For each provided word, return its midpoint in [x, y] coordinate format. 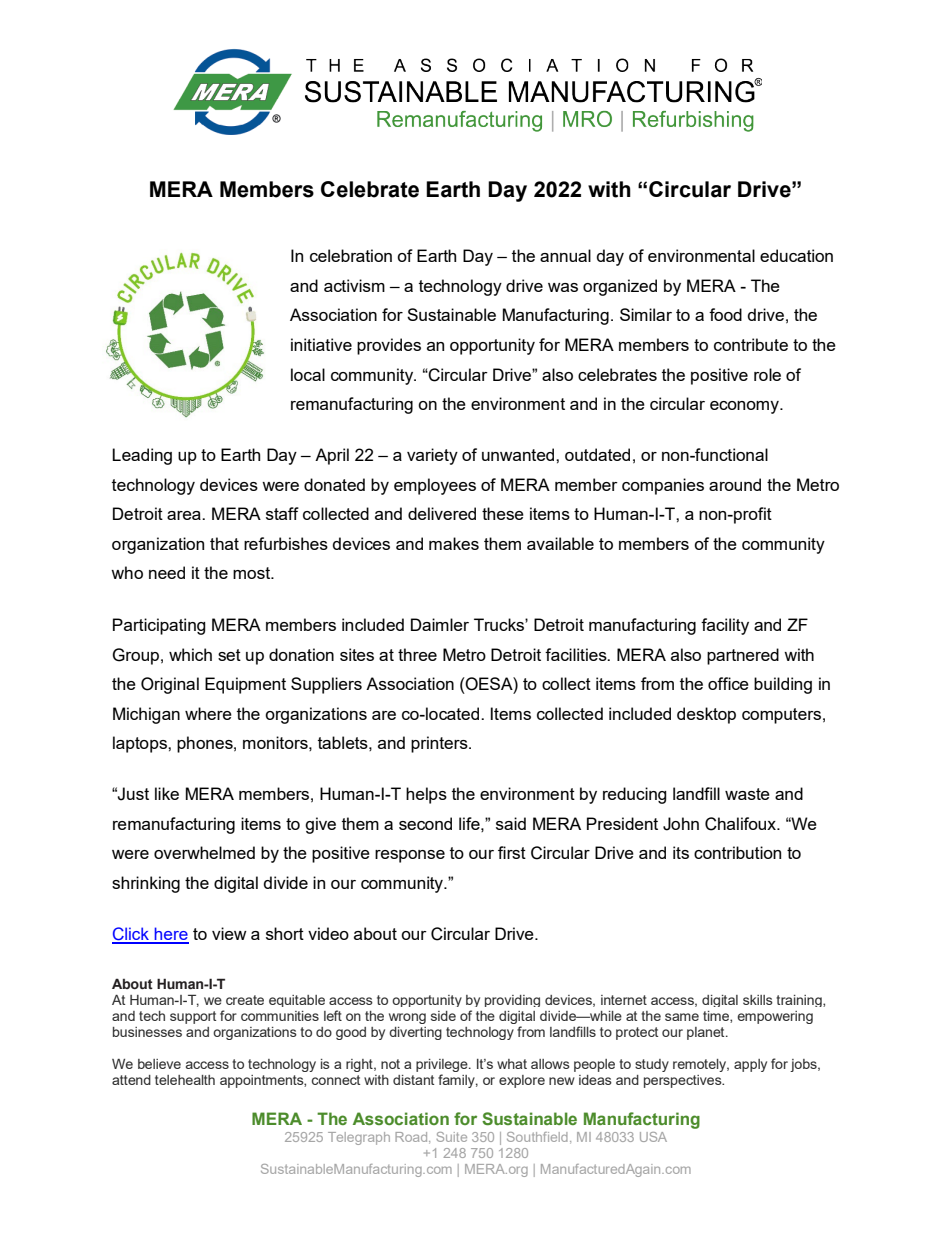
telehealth [185, 1080]
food [725, 314]
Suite [451, 1137]
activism [354, 285]
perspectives [684, 1081]
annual [565, 255]
